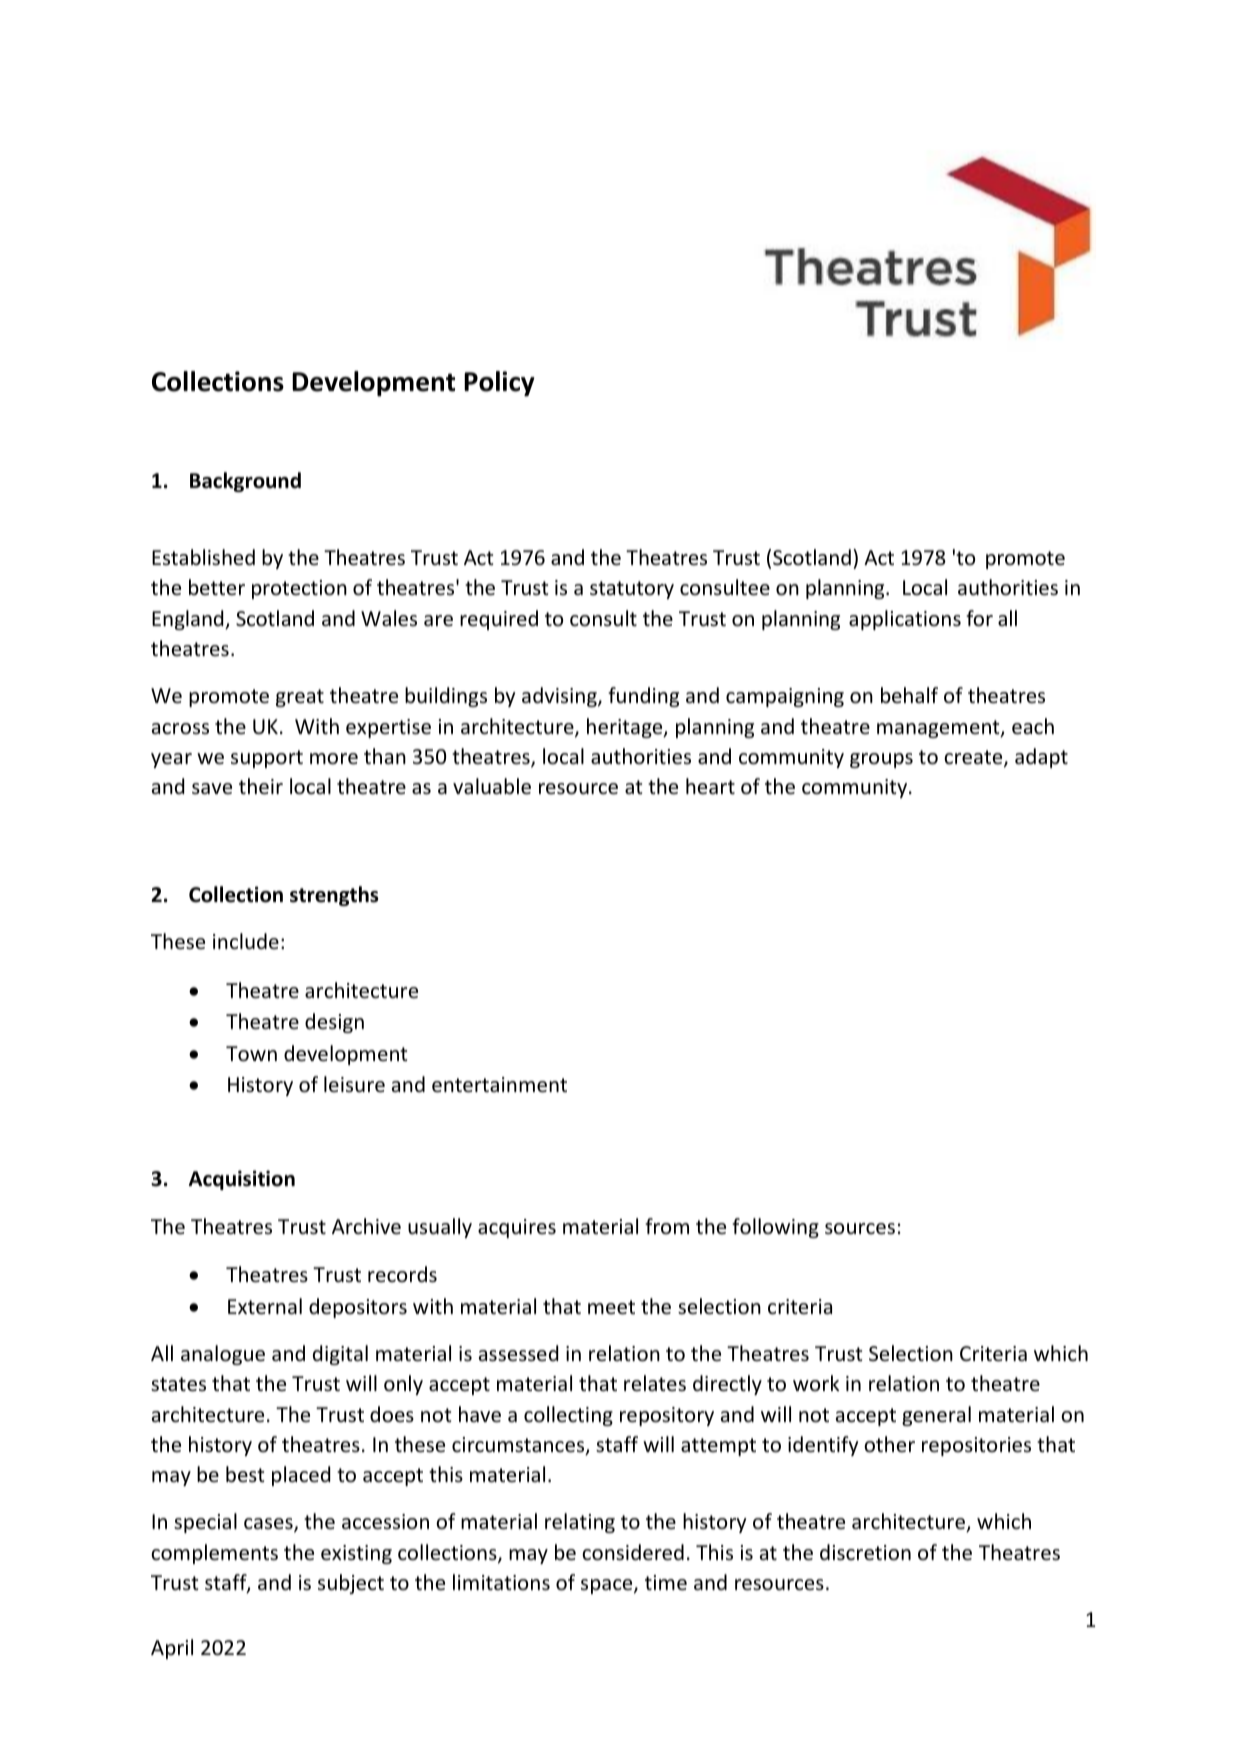 The width and height of the page is (1247, 1764). I want to click on space, so click(608, 1586).
